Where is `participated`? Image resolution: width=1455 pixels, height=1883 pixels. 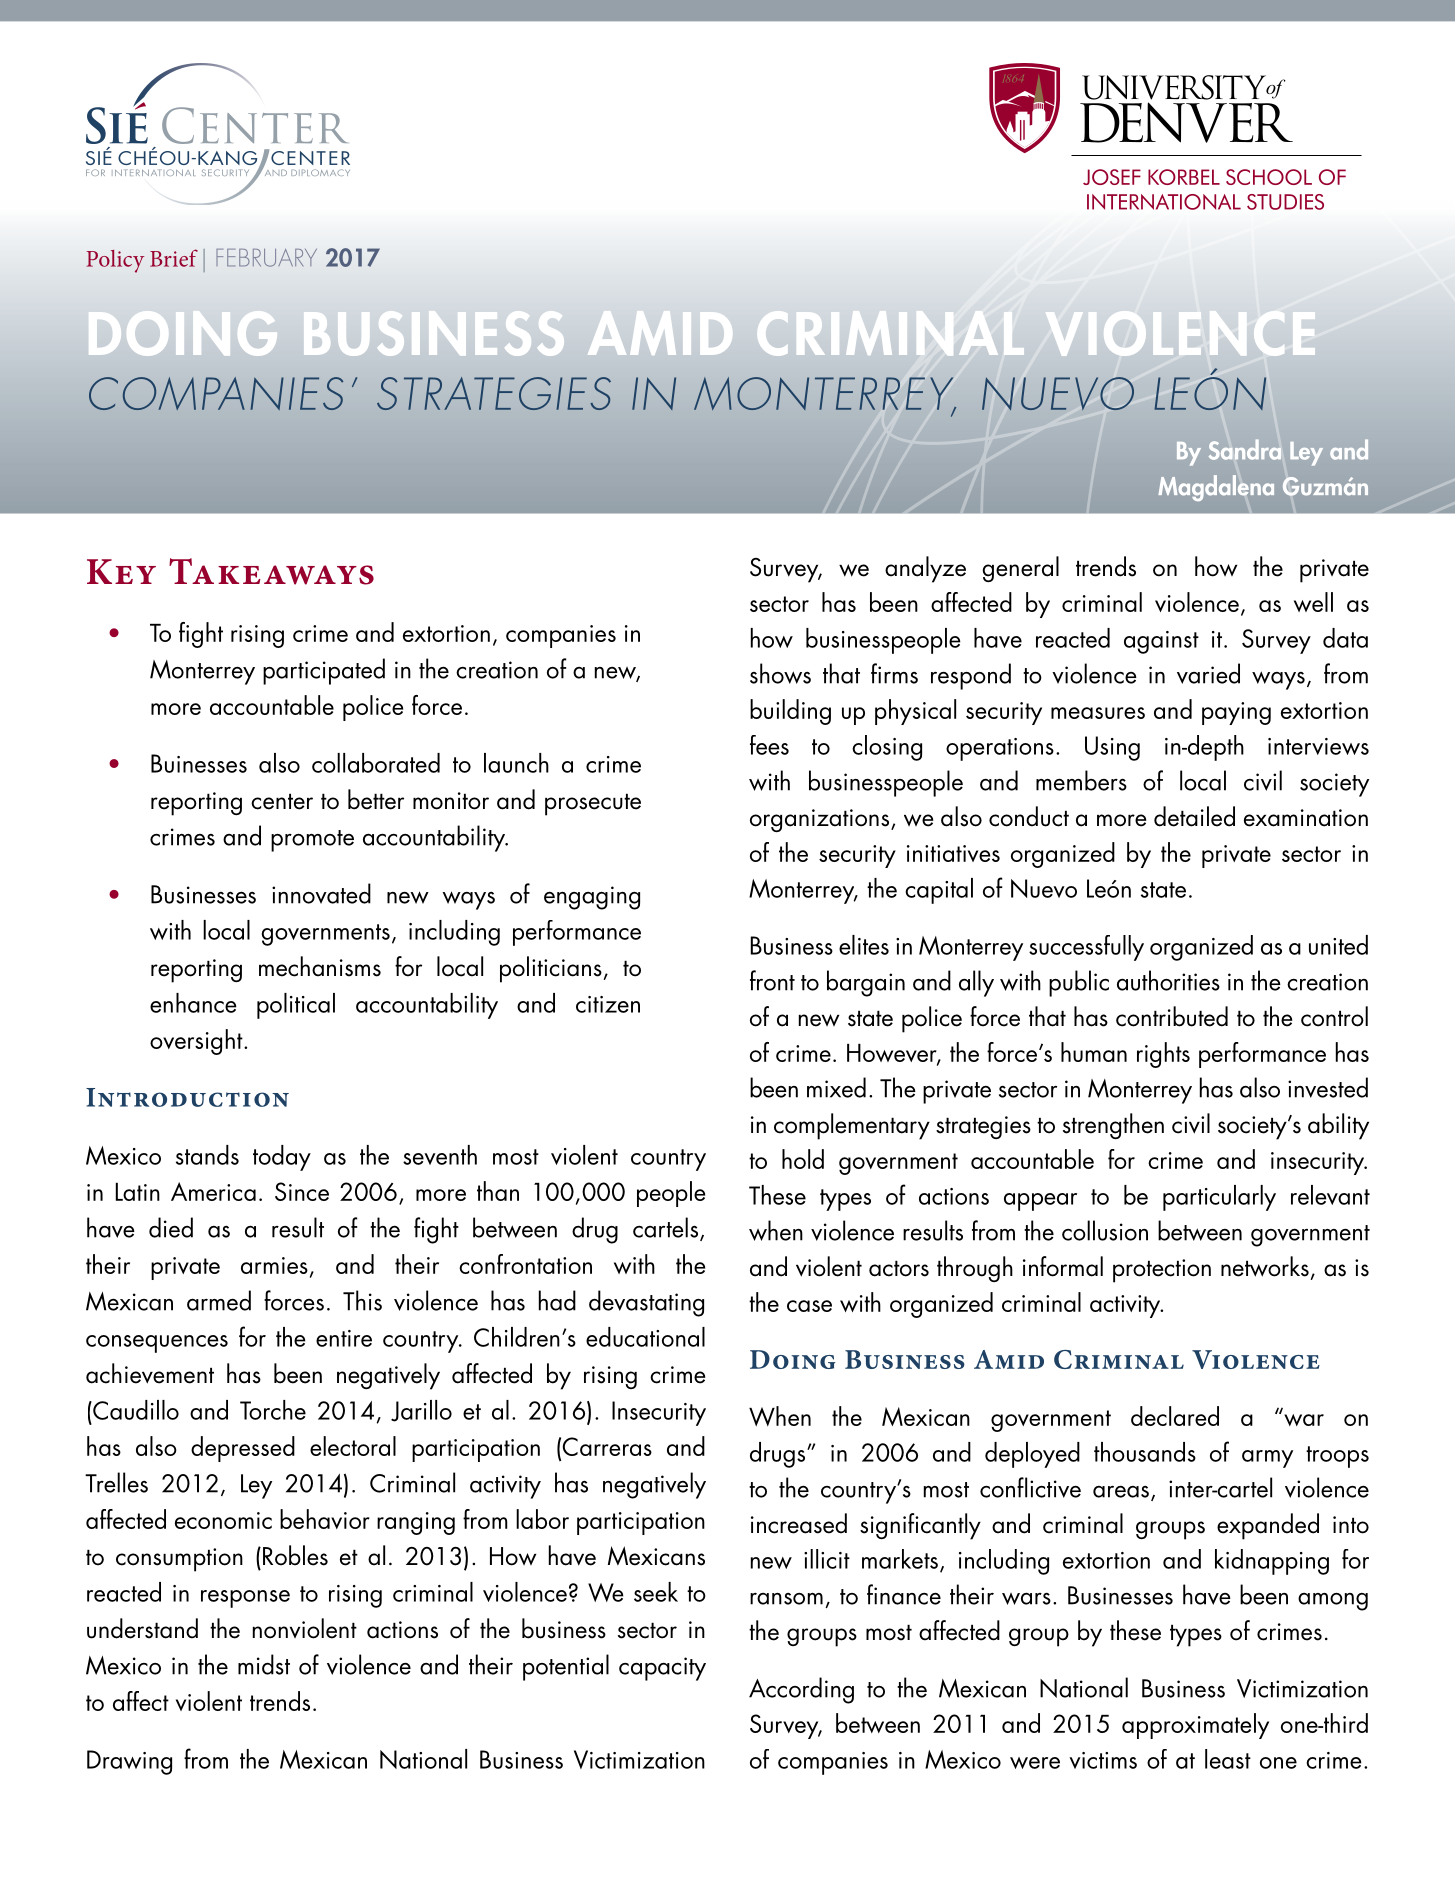
participated is located at coordinates (324, 671).
